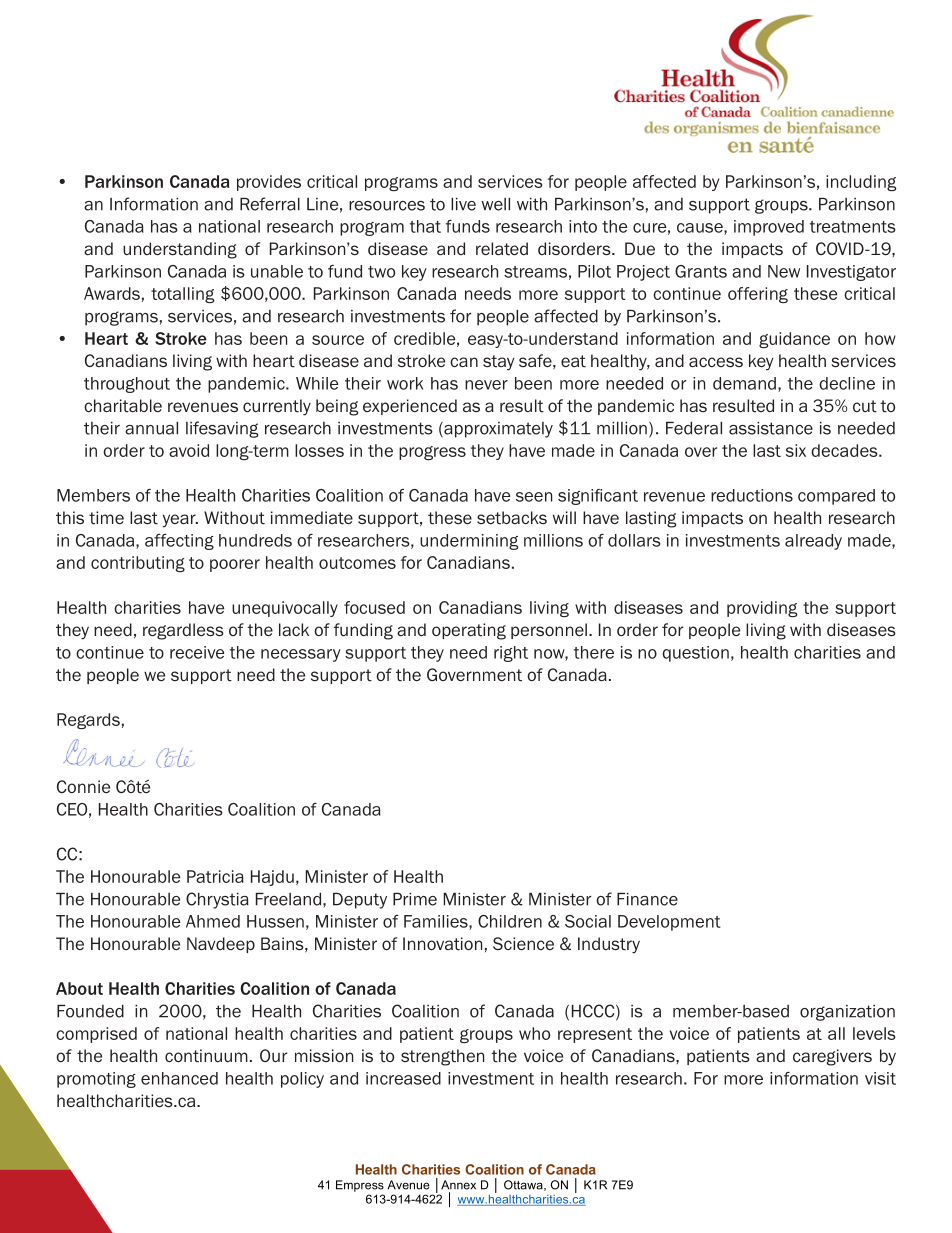 Image resolution: width=952 pixels, height=1233 pixels. Describe the element at coordinates (189, 450) in the page. I see `avoid` at that location.
